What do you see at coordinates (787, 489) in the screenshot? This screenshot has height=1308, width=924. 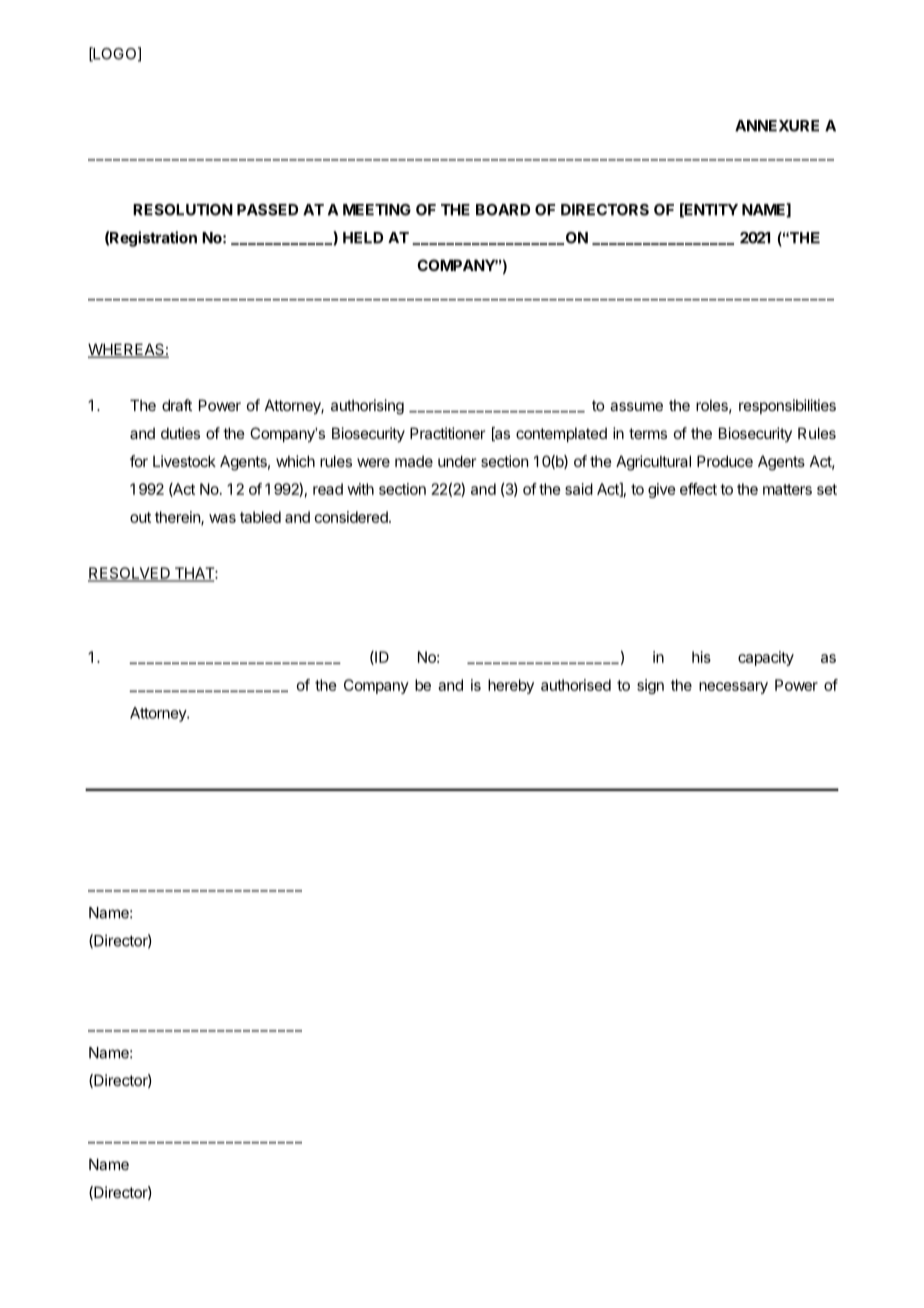 I see `matters` at bounding box center [787, 489].
